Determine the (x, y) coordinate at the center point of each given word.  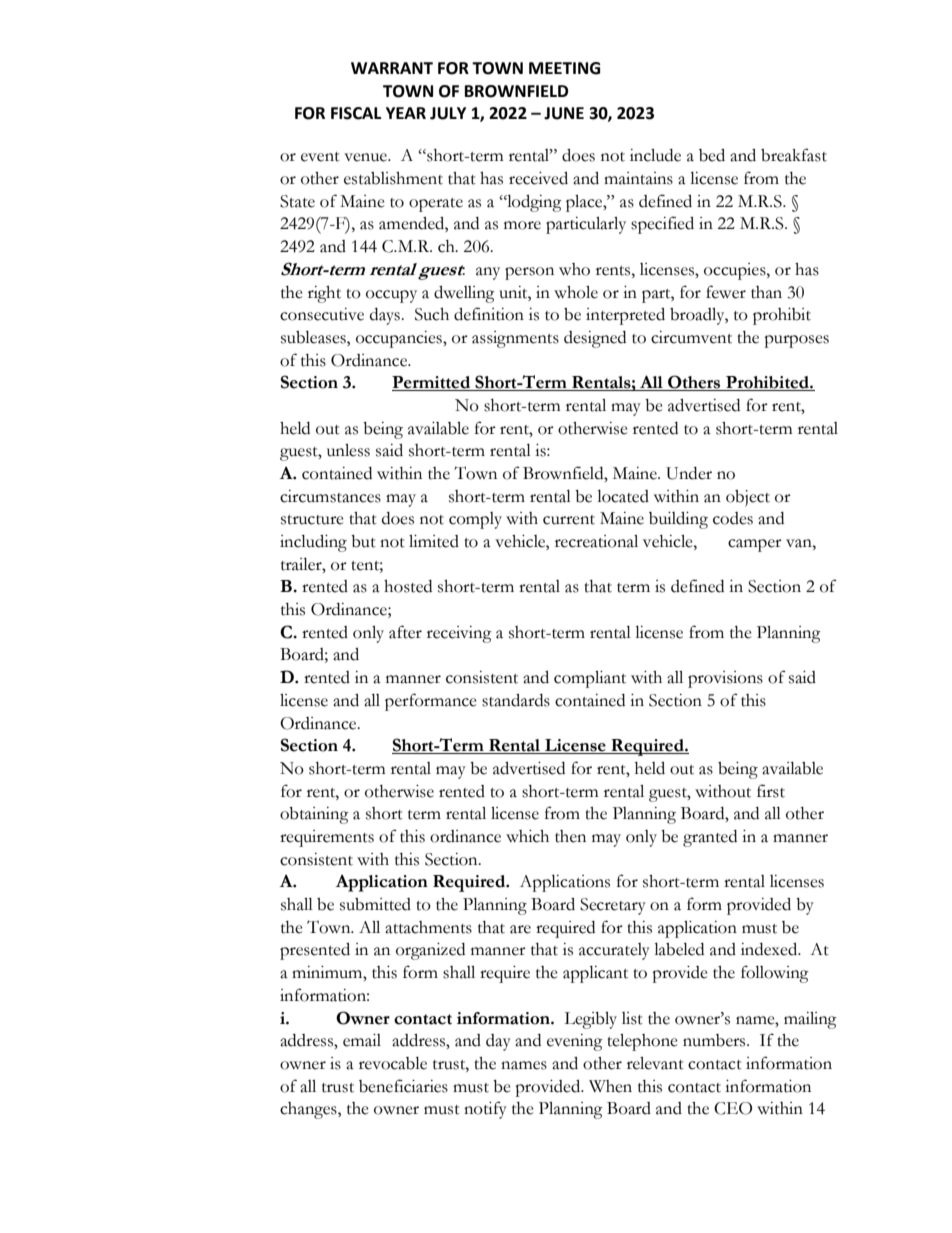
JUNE (564, 113)
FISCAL (356, 113)
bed (712, 155)
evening (575, 1042)
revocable (393, 1063)
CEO (733, 1108)
